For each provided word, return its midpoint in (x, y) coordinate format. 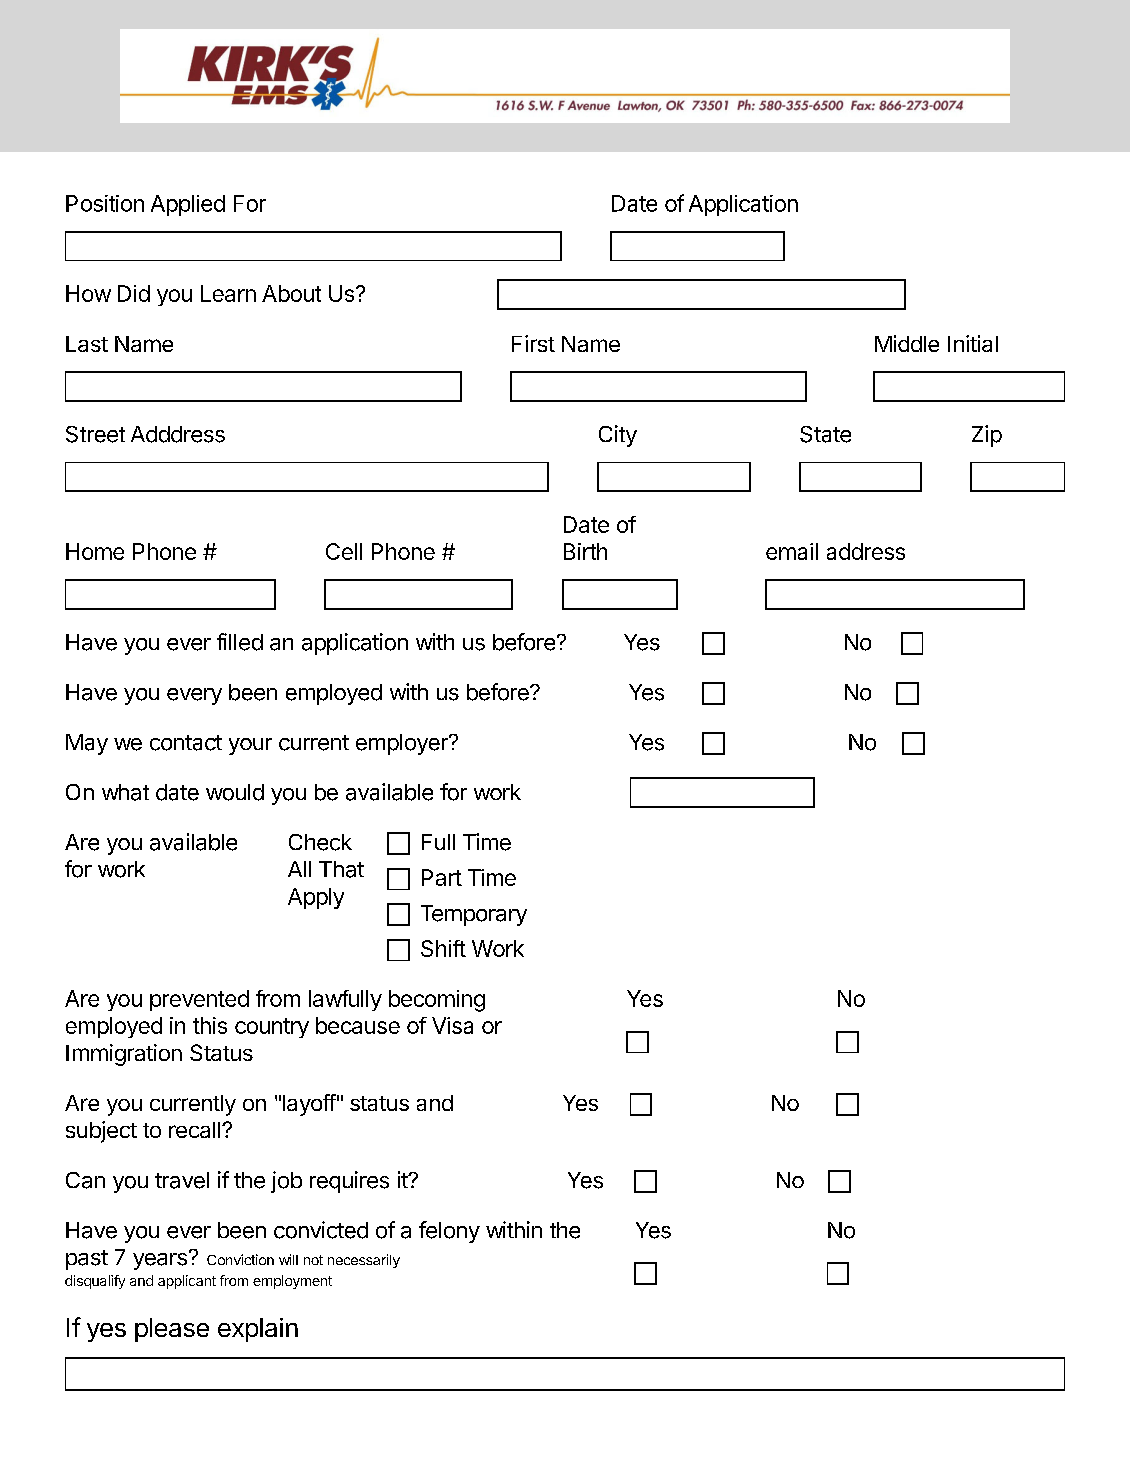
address (866, 551)
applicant (187, 1282)
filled (240, 642)
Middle (907, 343)
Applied (188, 205)
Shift (443, 948)
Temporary (474, 915)
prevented (199, 1000)
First (533, 343)
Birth (585, 551)
